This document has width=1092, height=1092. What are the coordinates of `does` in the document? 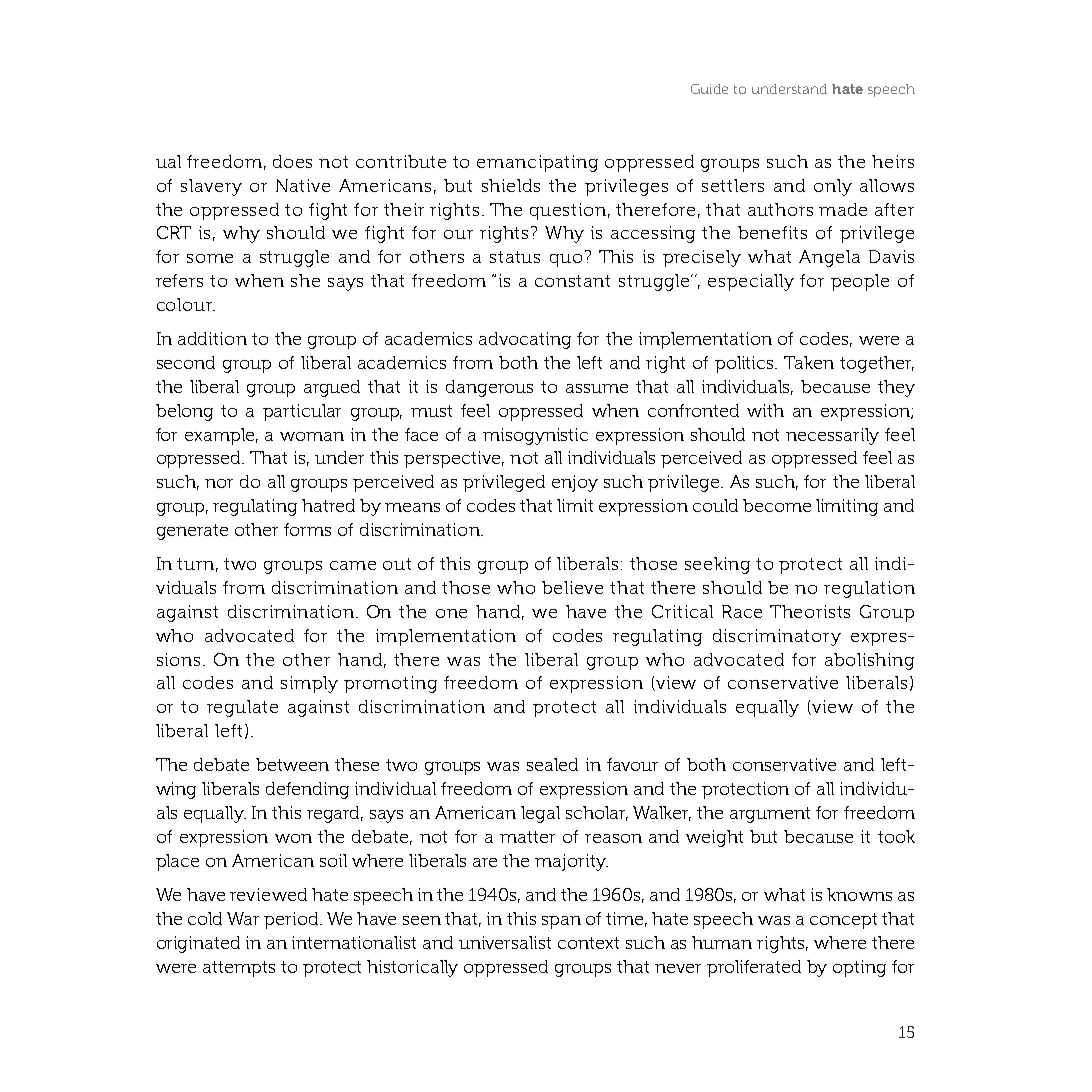 It's located at (292, 161).
